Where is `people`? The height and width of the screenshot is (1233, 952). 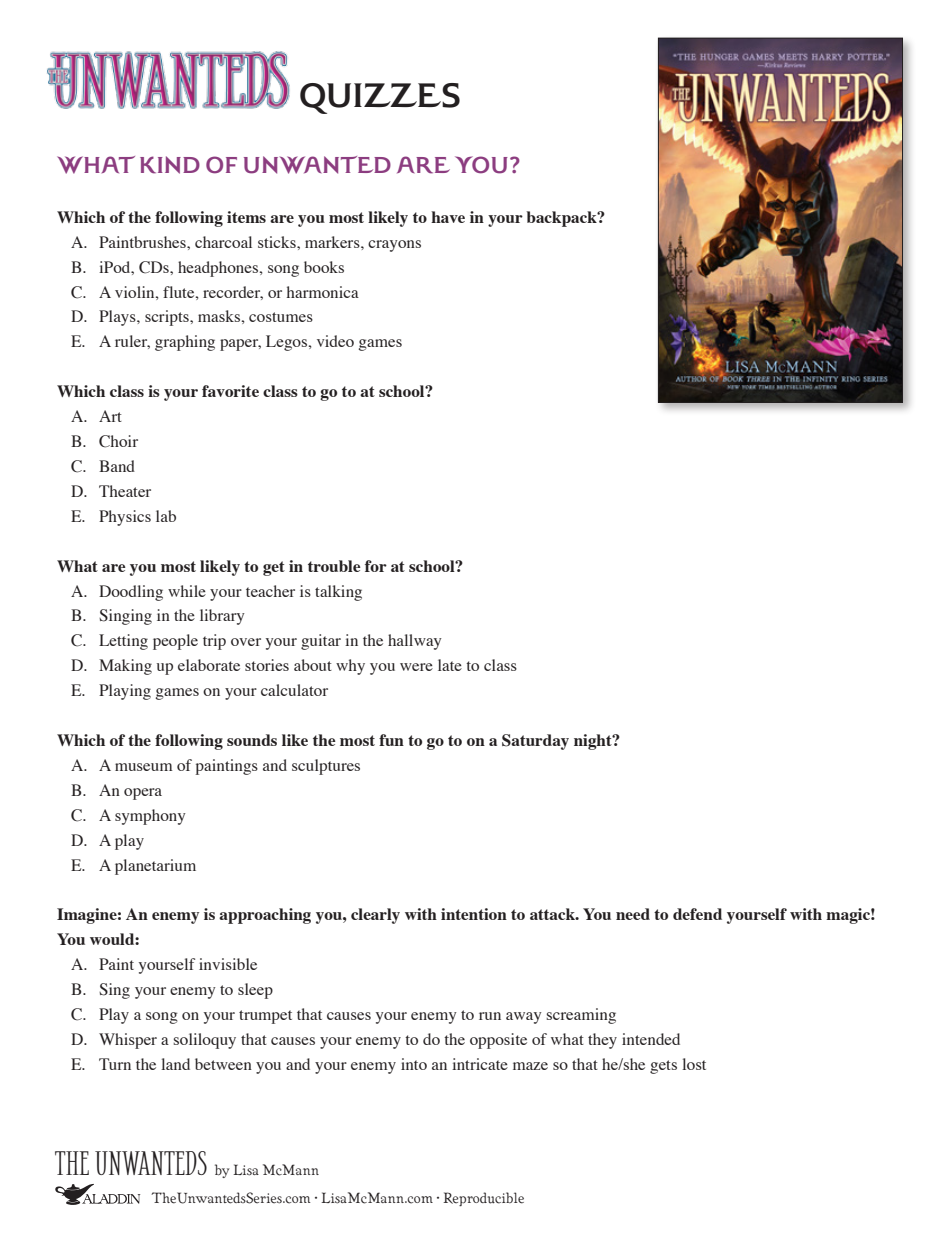 people is located at coordinates (175, 642).
